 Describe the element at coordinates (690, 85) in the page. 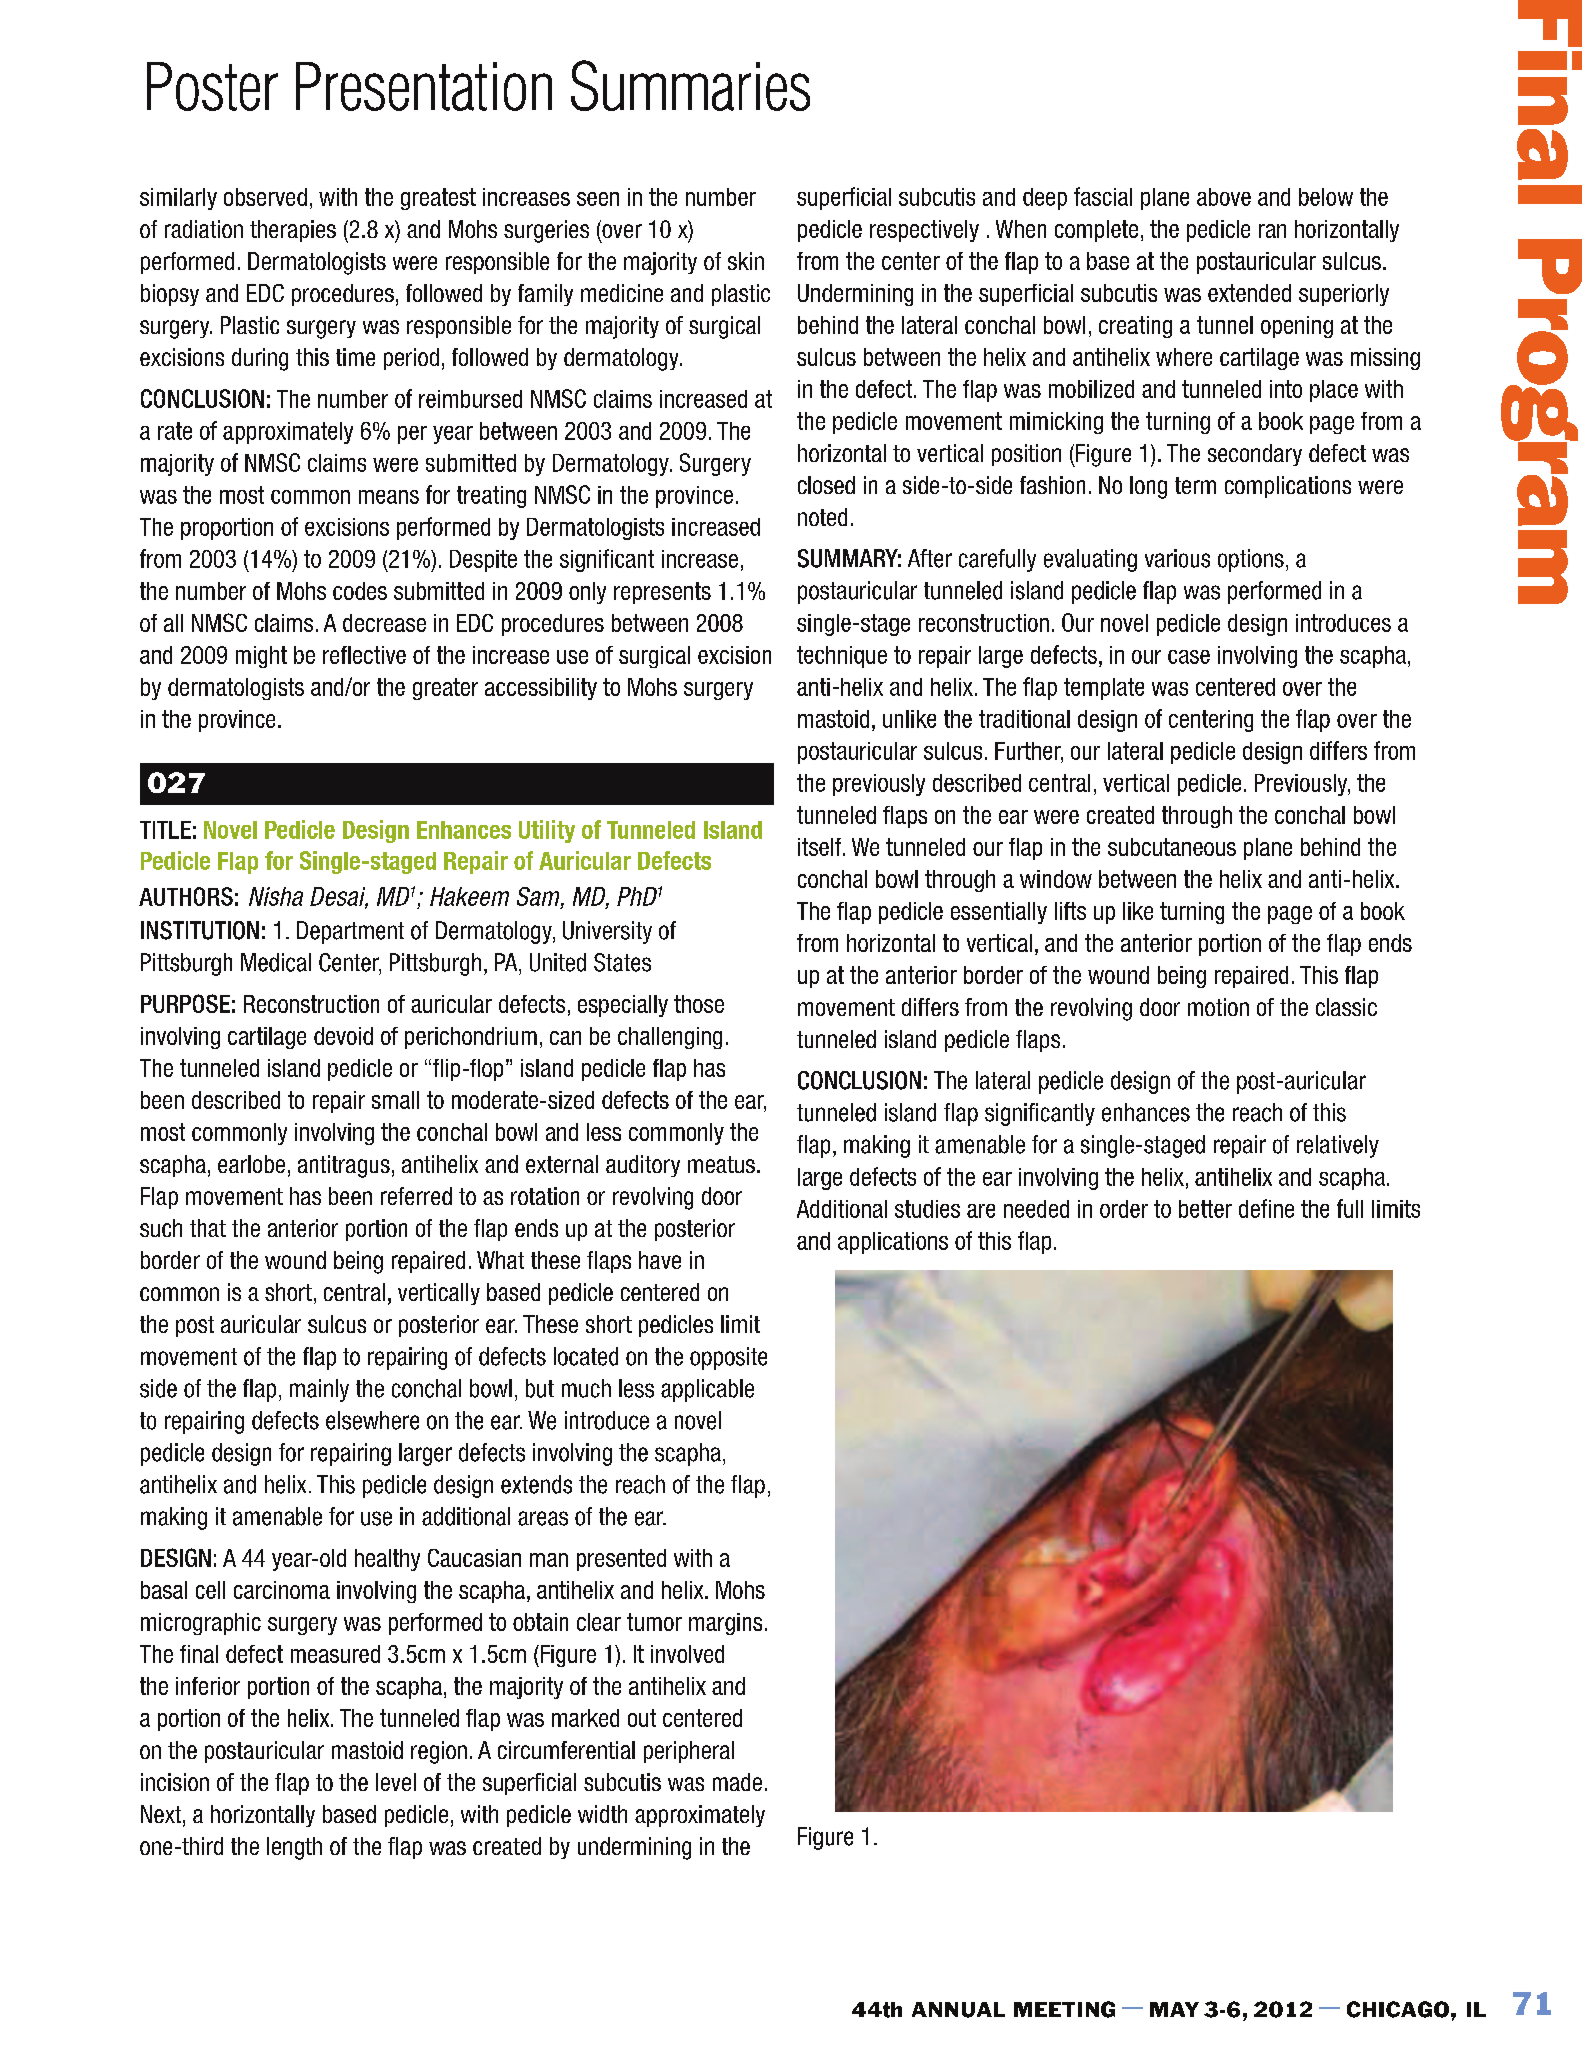

I see `Summaries` at that location.
